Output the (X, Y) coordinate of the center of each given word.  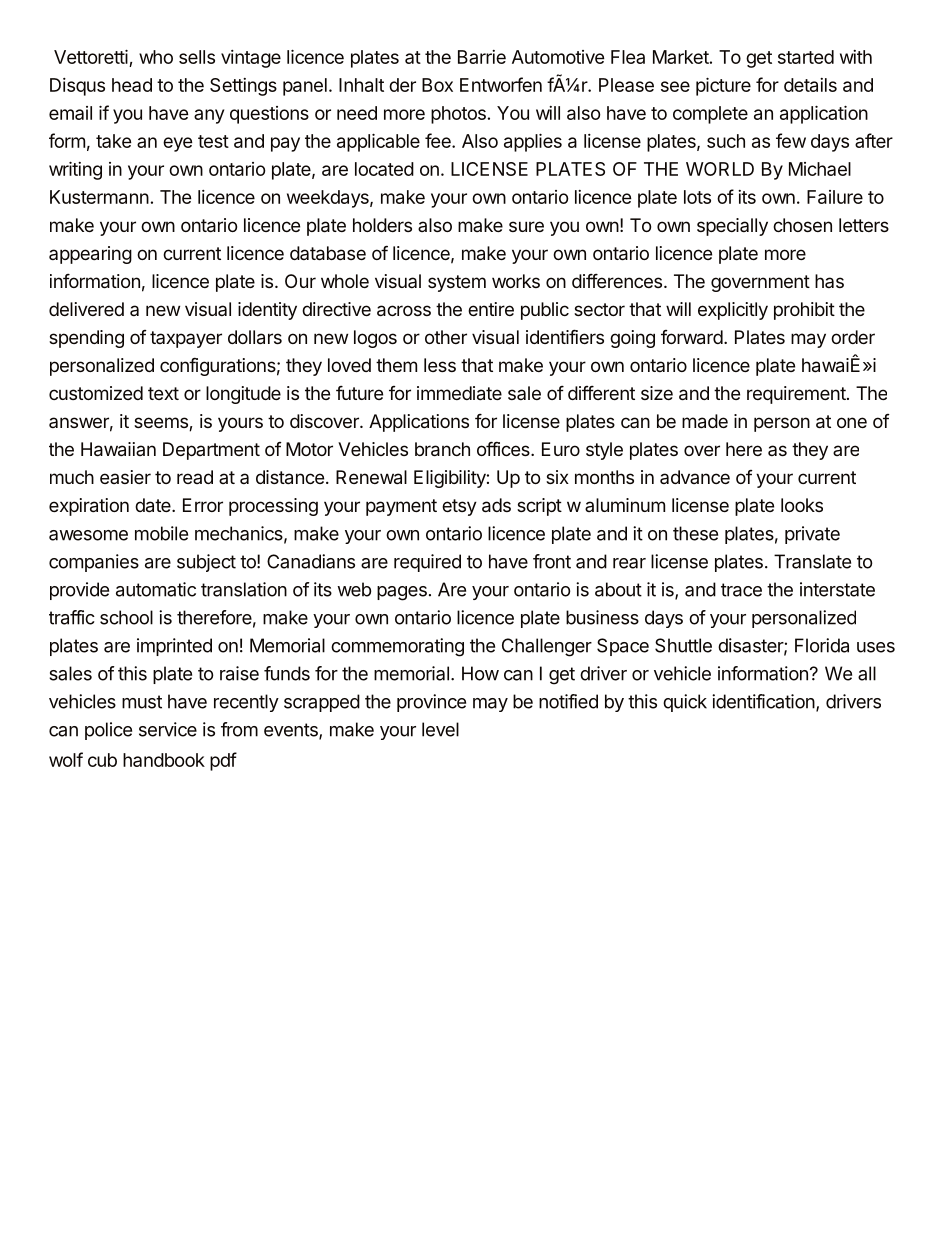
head (132, 85)
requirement (796, 395)
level (440, 729)
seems (162, 424)
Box (437, 85)
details (810, 85)
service (168, 729)
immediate (459, 393)
